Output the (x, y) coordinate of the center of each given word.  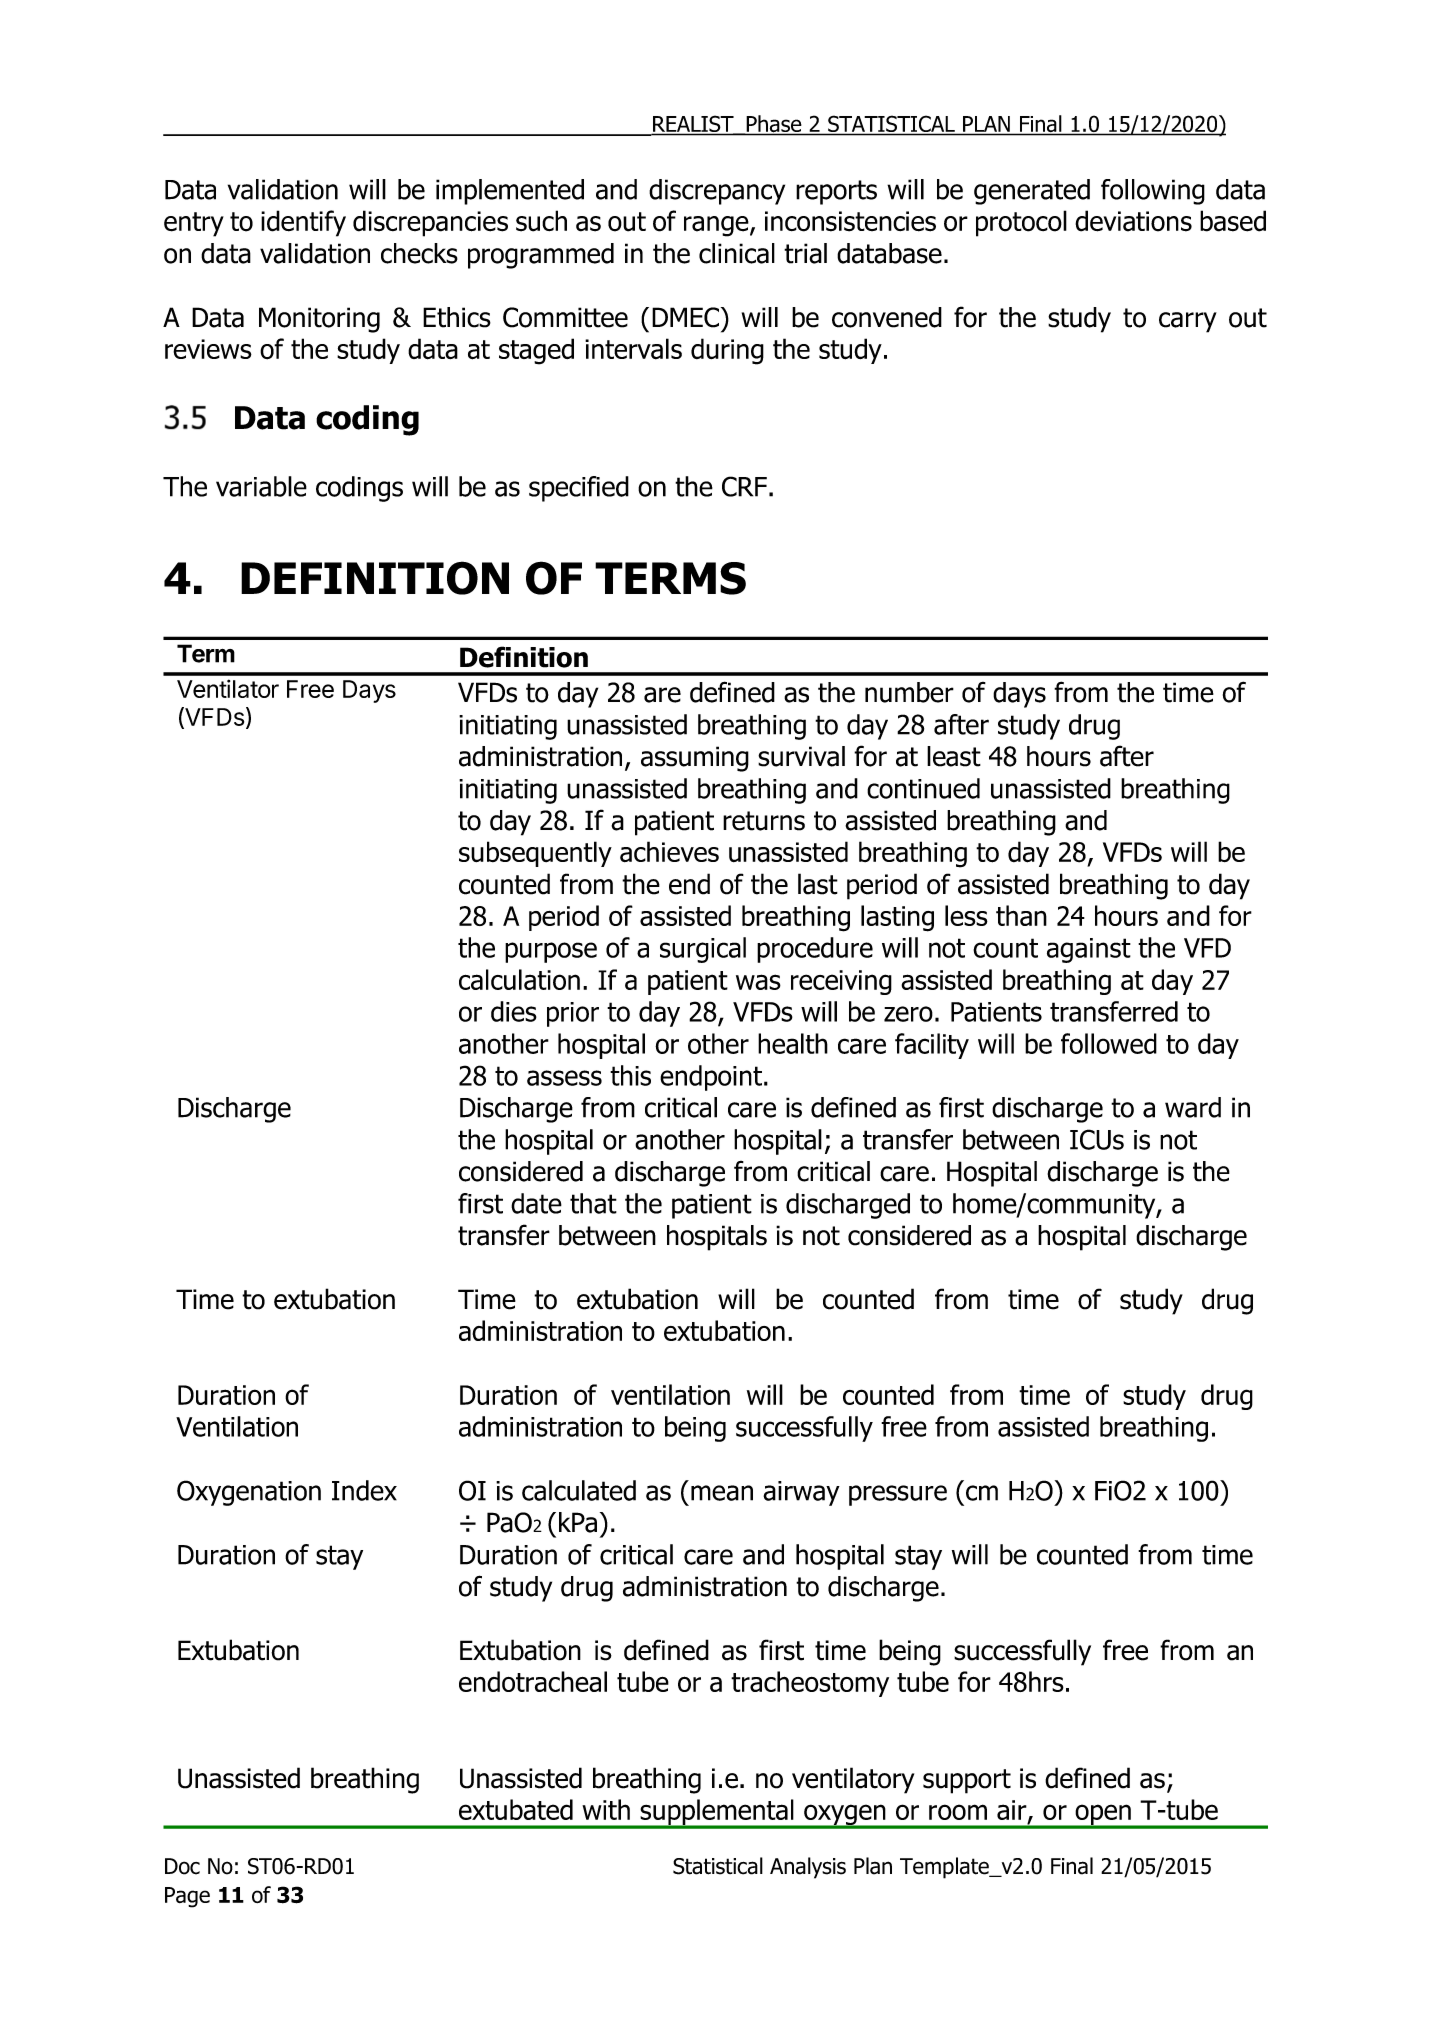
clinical (737, 253)
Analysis (808, 1868)
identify (303, 223)
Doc (182, 1866)
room (958, 1812)
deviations (1133, 221)
